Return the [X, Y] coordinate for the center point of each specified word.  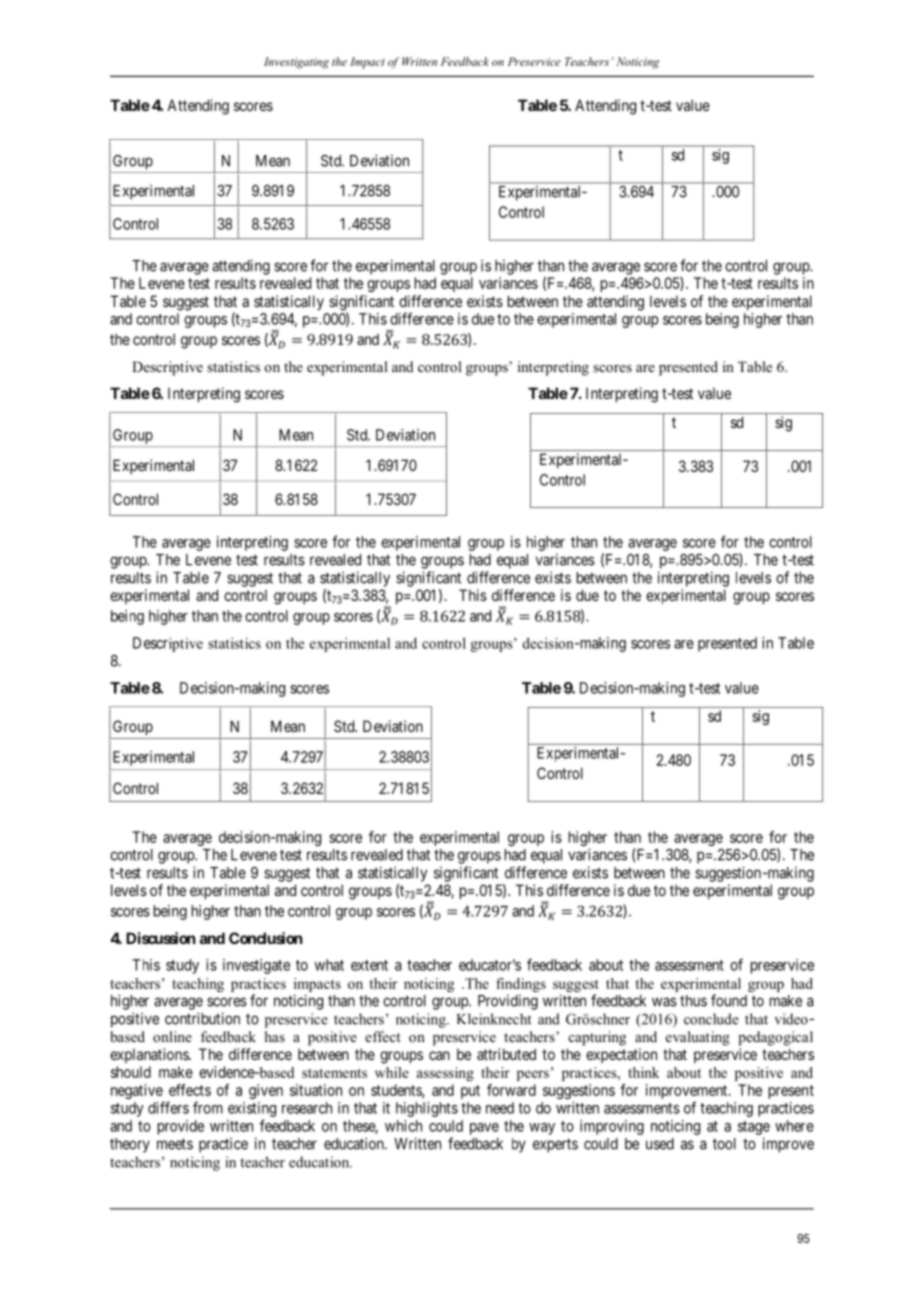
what [329, 965]
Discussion [160, 938]
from [208, 1107]
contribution [202, 1018]
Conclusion [265, 938]
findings [521, 985]
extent [369, 965]
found [729, 1000]
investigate [256, 966]
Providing [508, 1002]
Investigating [296, 63]
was [664, 1002]
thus [693, 1001]
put [470, 1092]
